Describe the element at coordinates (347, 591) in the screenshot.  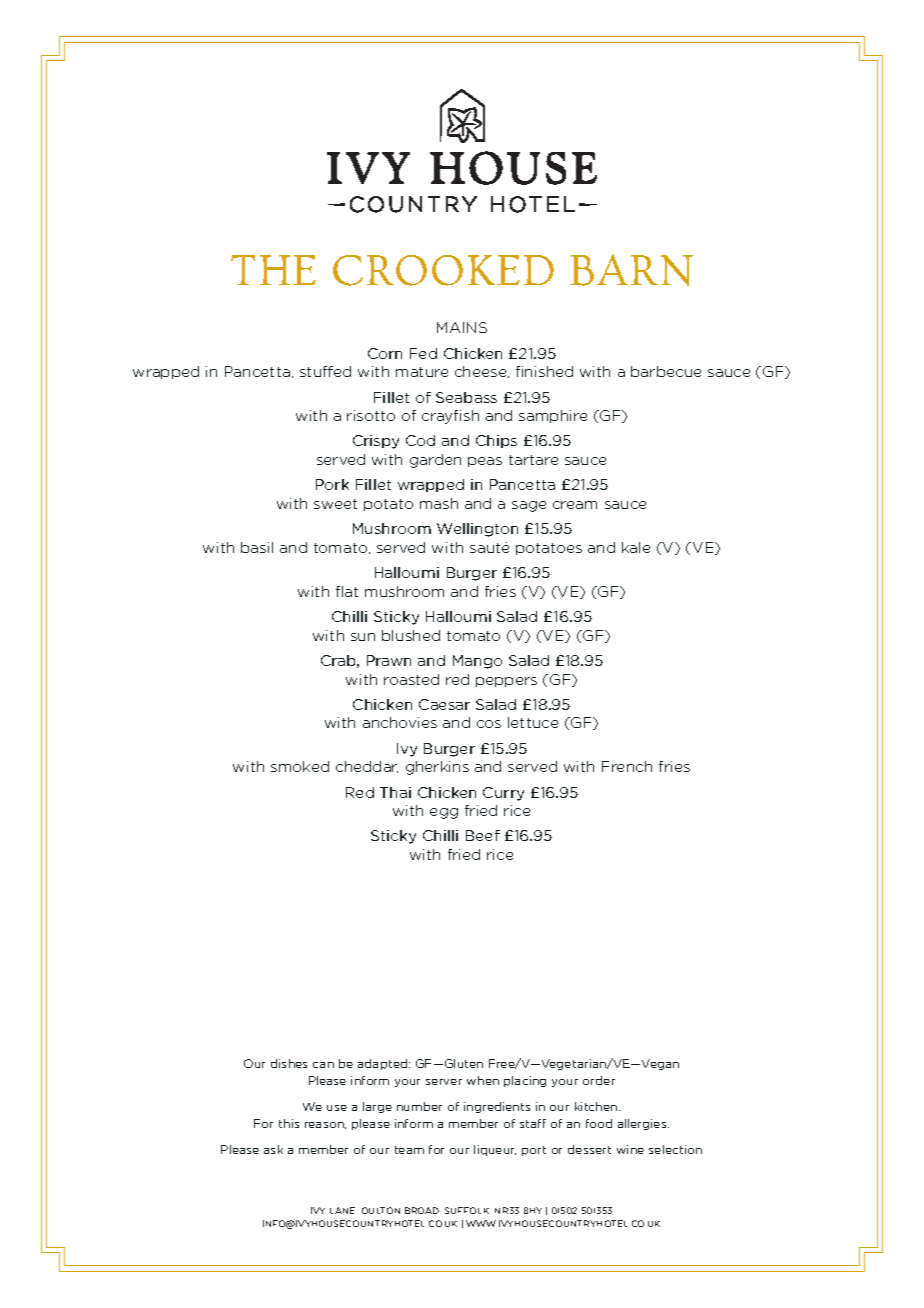
I see `flat` at that location.
